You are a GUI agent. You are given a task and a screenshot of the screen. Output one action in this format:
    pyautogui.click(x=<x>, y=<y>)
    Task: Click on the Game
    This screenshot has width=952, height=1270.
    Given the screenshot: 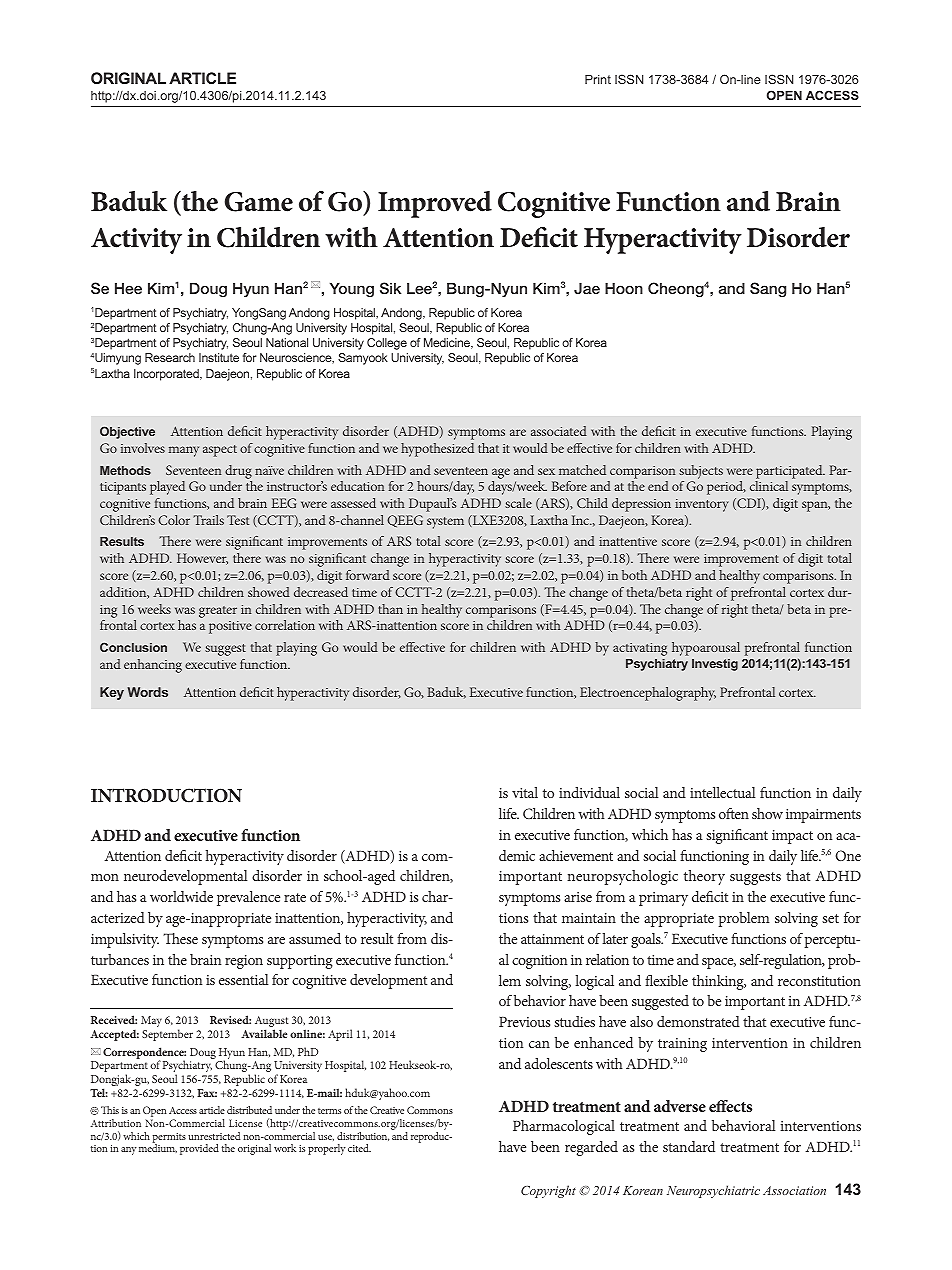 What is the action you would take?
    pyautogui.click(x=259, y=202)
